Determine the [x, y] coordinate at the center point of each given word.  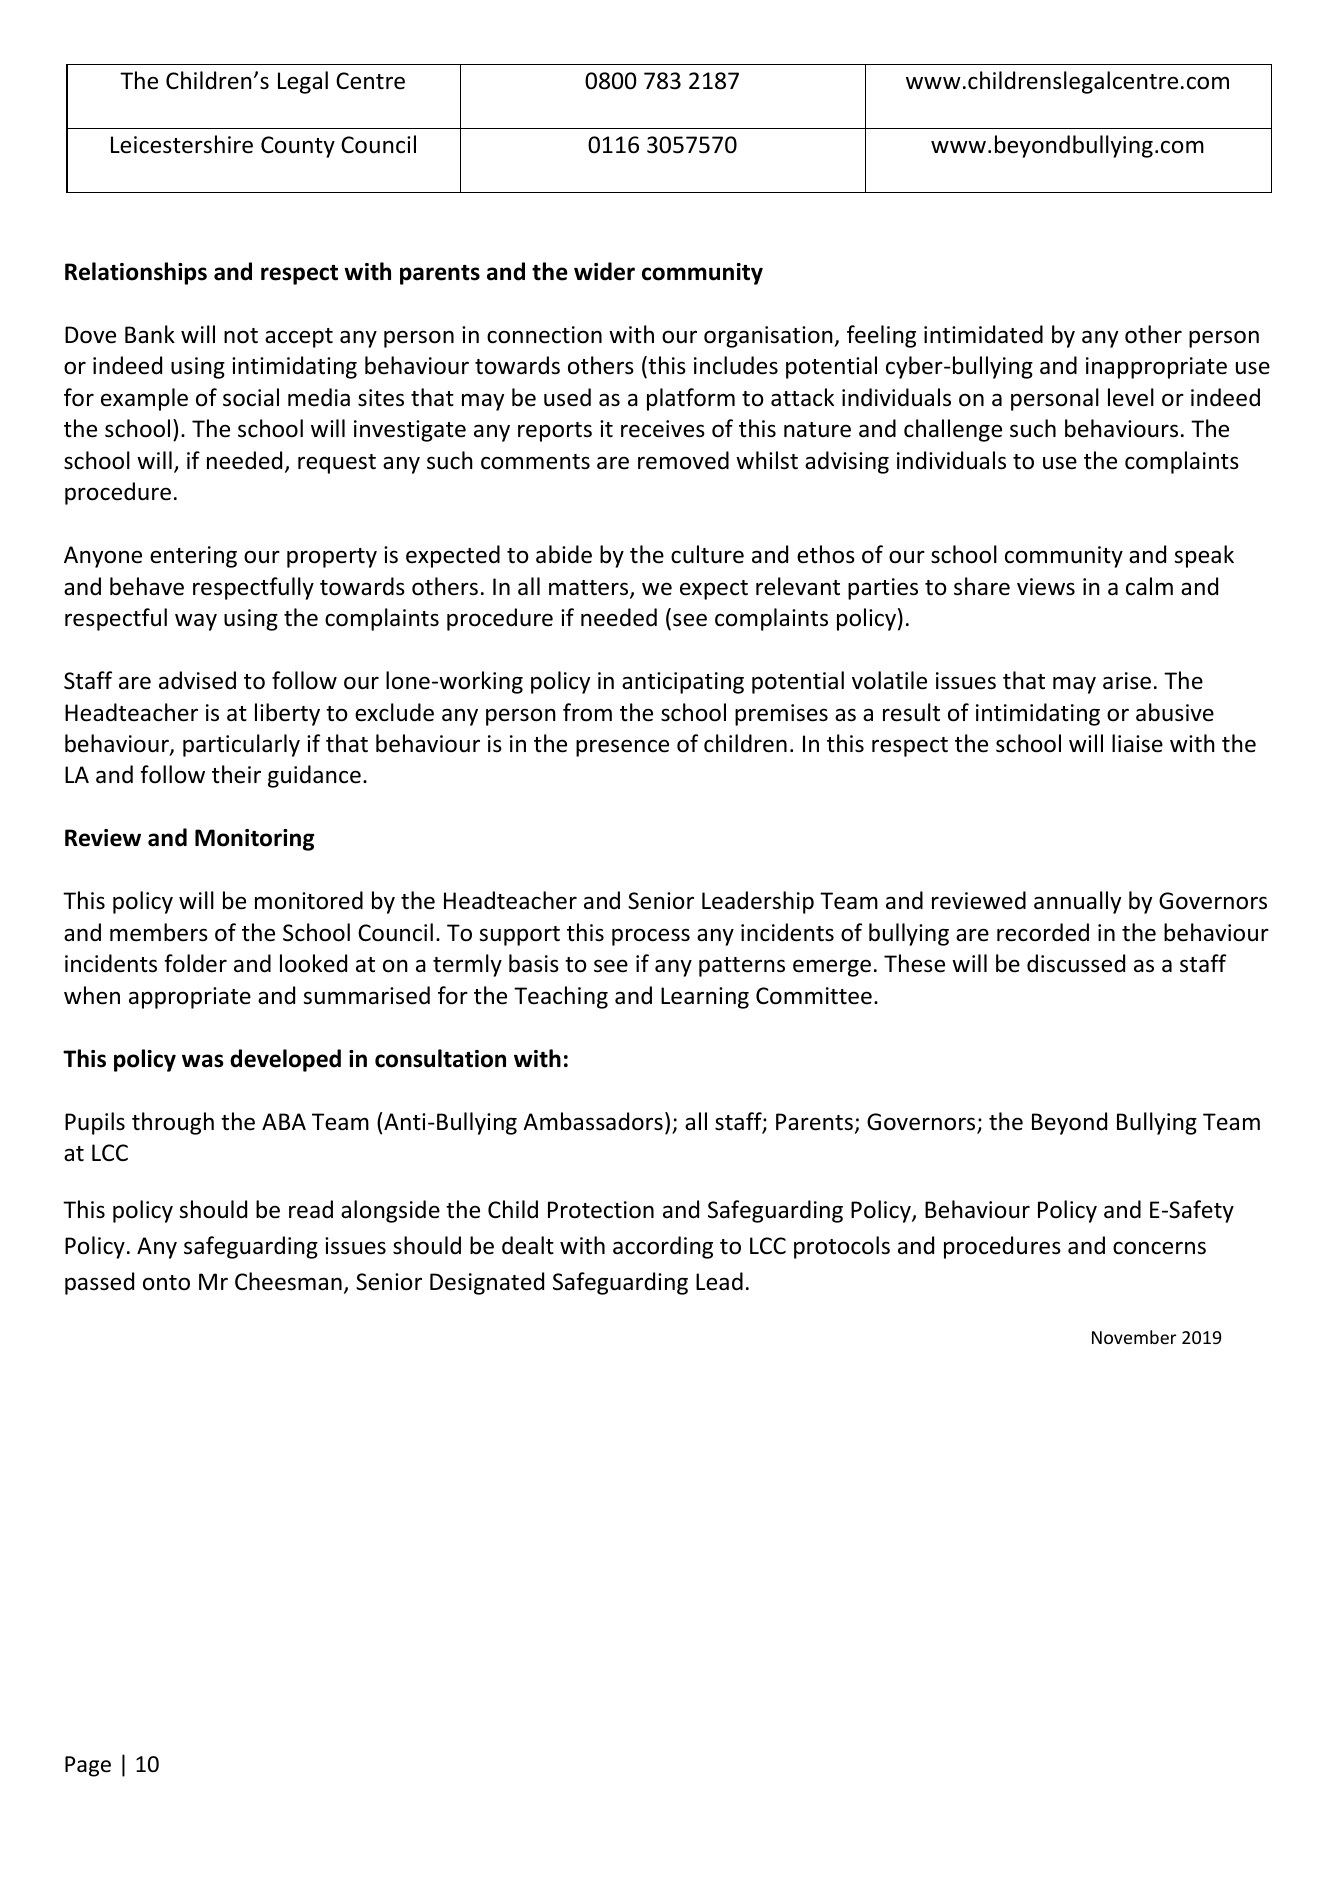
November [1134, 1337]
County [298, 147]
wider [604, 271]
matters [590, 589]
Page [88, 1766]
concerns [1159, 1248]
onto [166, 1283]
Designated [487, 1283]
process [651, 937]
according [663, 1247]
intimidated [983, 334]
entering [193, 557]
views [1046, 587]
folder [195, 963]
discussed [1076, 963]
